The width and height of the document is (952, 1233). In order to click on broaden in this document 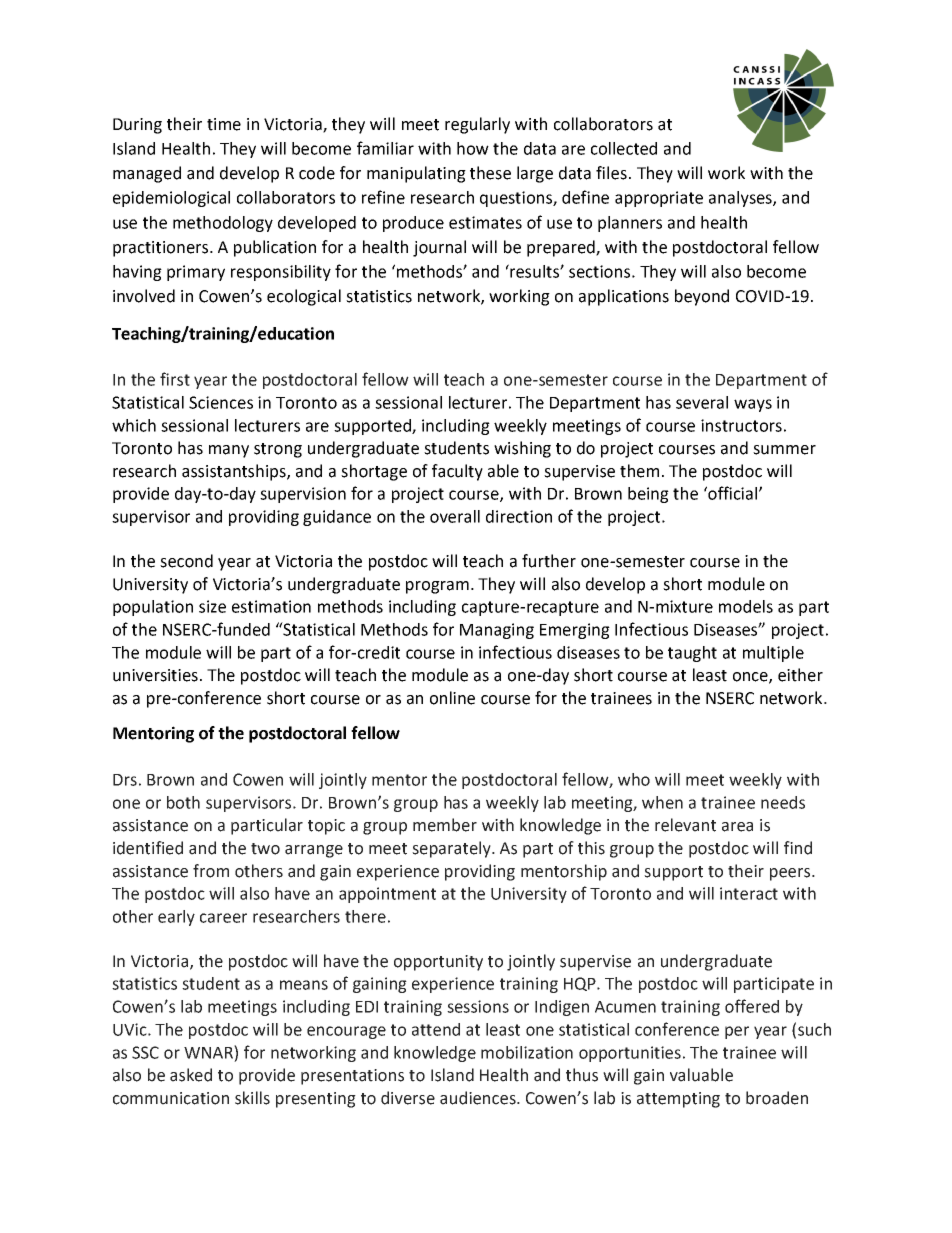, I will do `click(777, 1098)`.
